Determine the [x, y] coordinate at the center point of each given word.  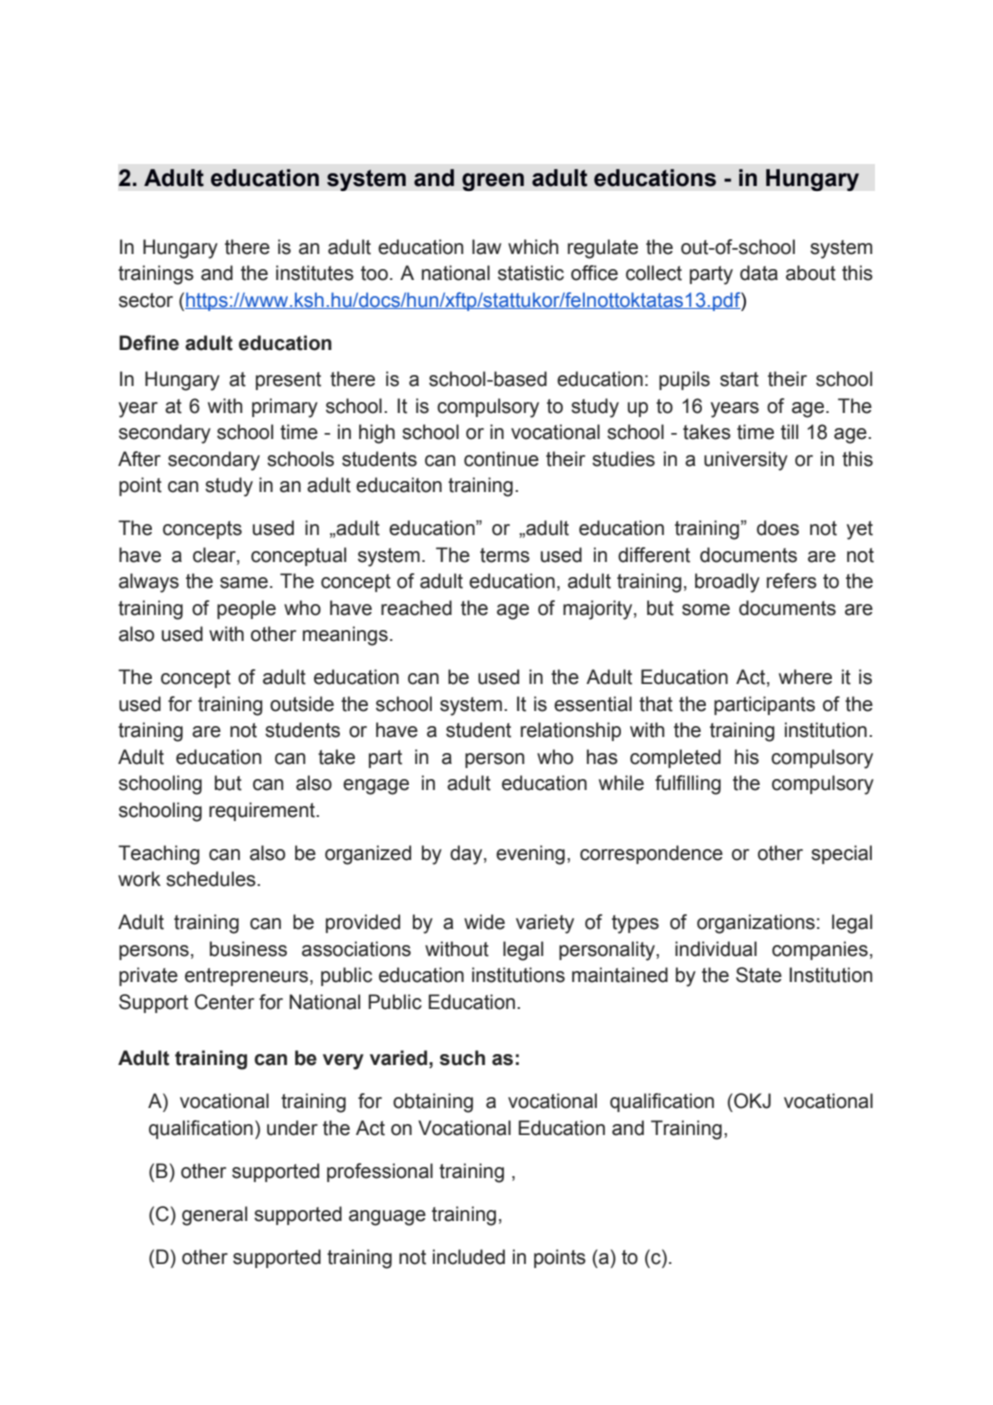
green [493, 182]
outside [302, 704]
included [469, 1257]
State [759, 975]
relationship [571, 731]
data [759, 273]
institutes [315, 273]
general [214, 1216]
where [805, 677]
